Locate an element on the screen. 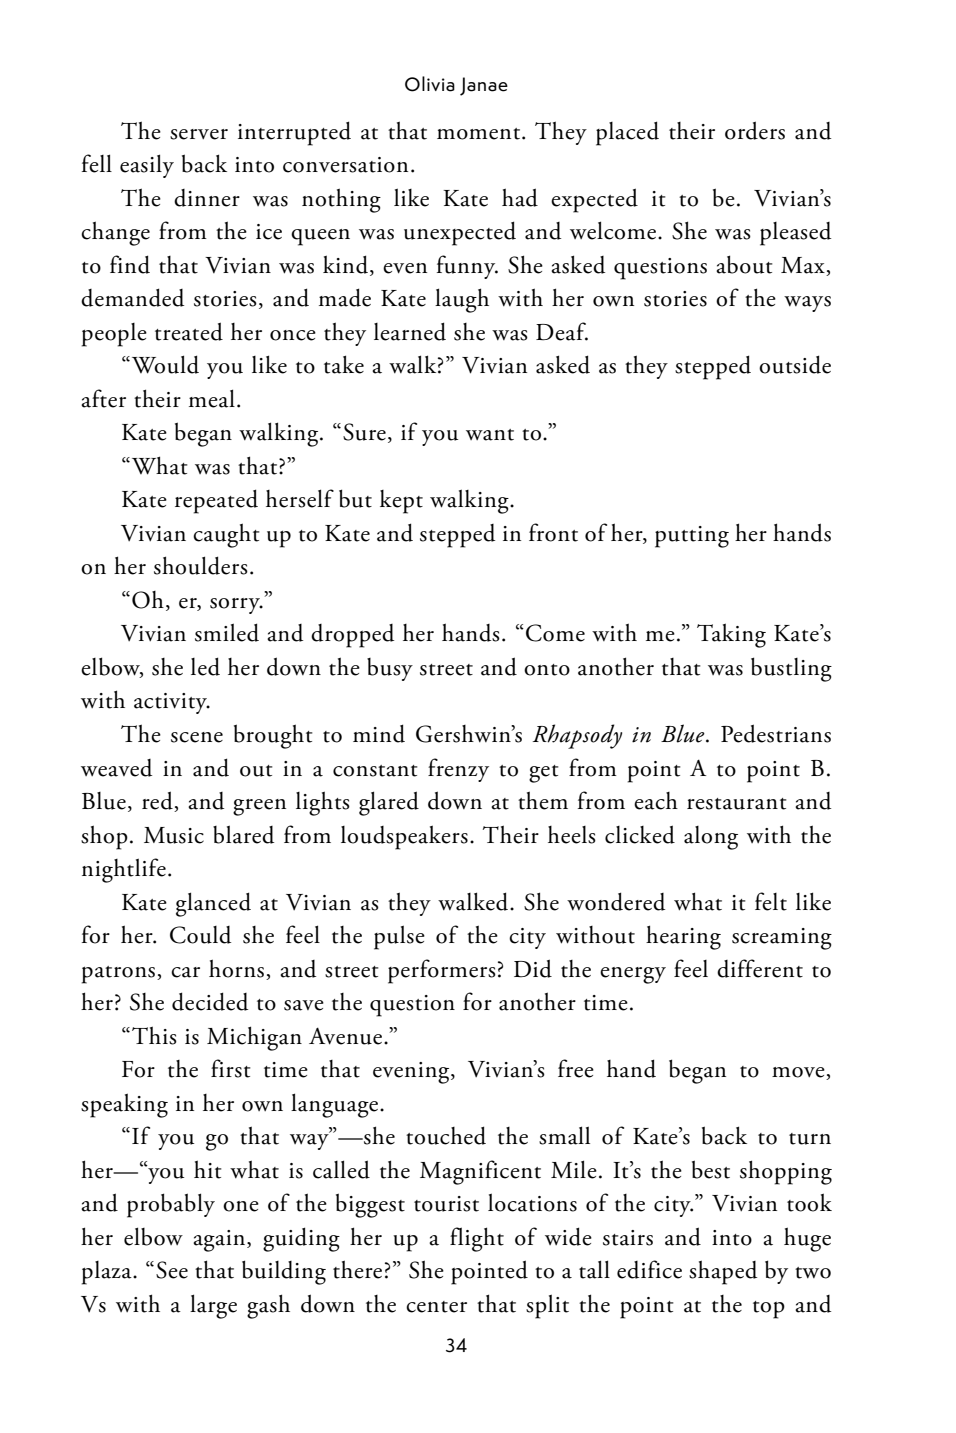 The width and height of the screenshot is (956, 1433). meal is located at coordinates (212, 398).
